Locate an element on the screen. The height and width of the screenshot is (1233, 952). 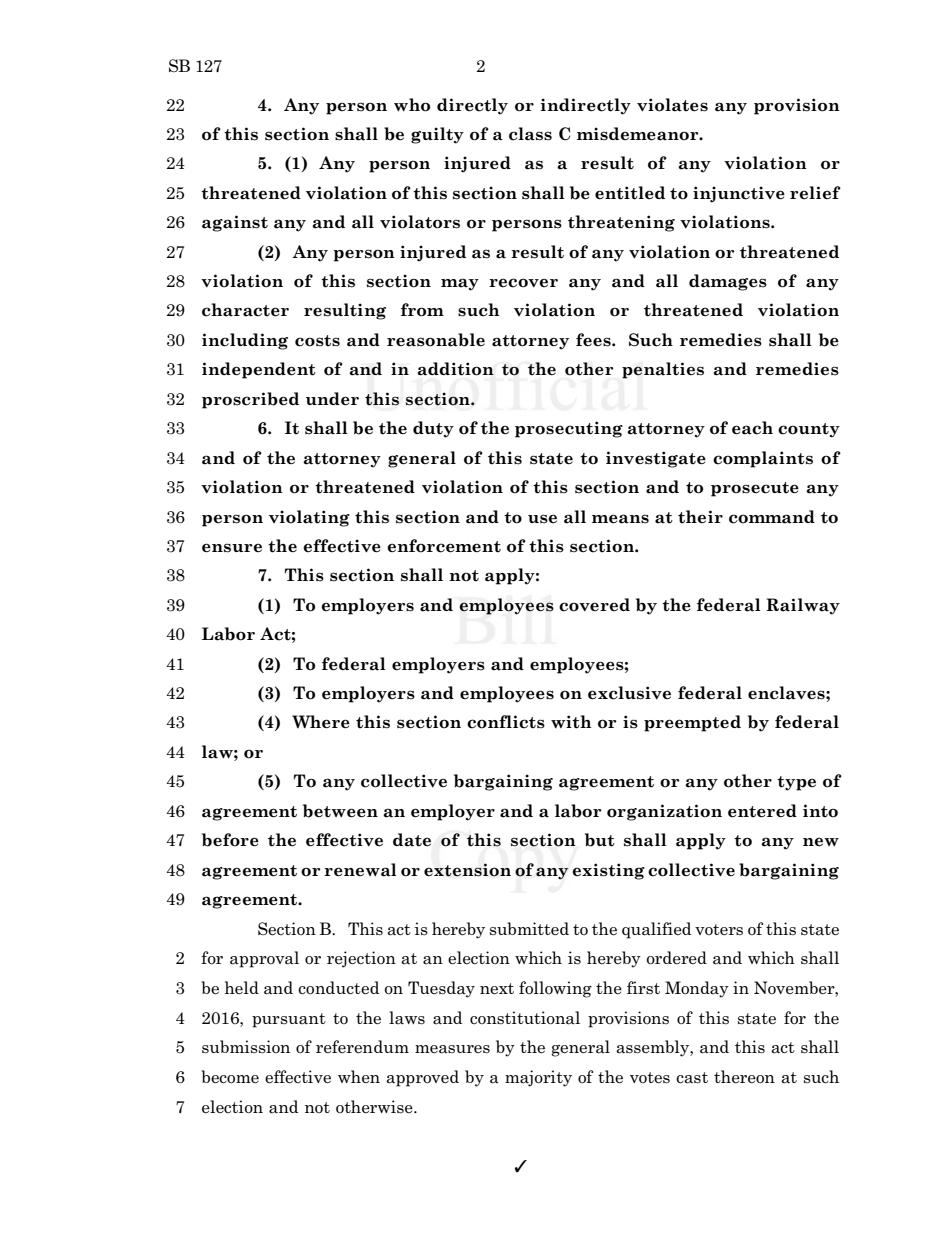
majority is located at coordinates (538, 1078).
